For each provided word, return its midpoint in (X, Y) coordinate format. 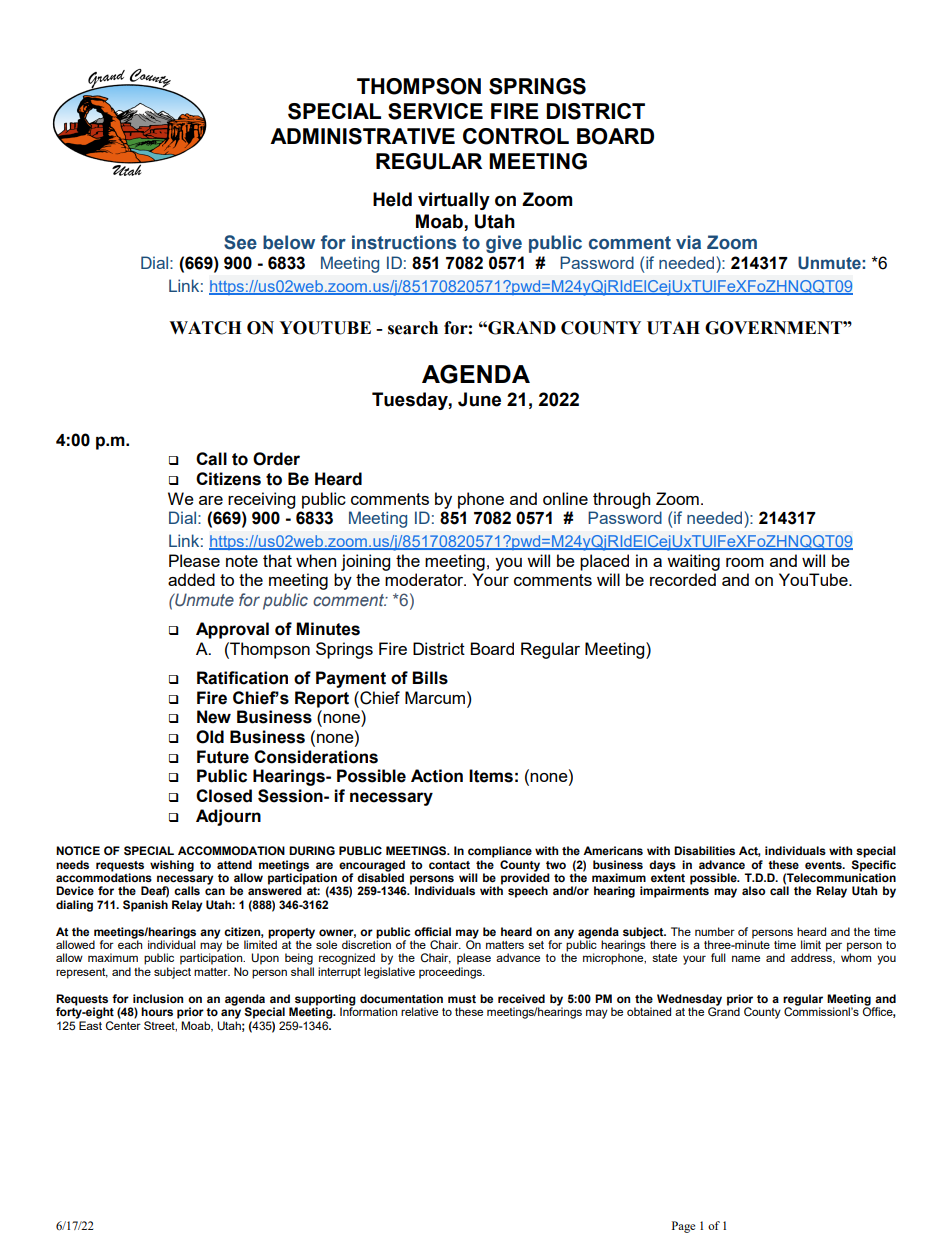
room (745, 562)
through (621, 500)
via (688, 242)
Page (683, 1227)
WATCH (205, 328)
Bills (430, 678)
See (240, 242)
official (432, 931)
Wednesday (689, 1001)
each (130, 943)
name (746, 958)
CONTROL (516, 136)
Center (123, 1025)
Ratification (242, 678)
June (479, 399)
